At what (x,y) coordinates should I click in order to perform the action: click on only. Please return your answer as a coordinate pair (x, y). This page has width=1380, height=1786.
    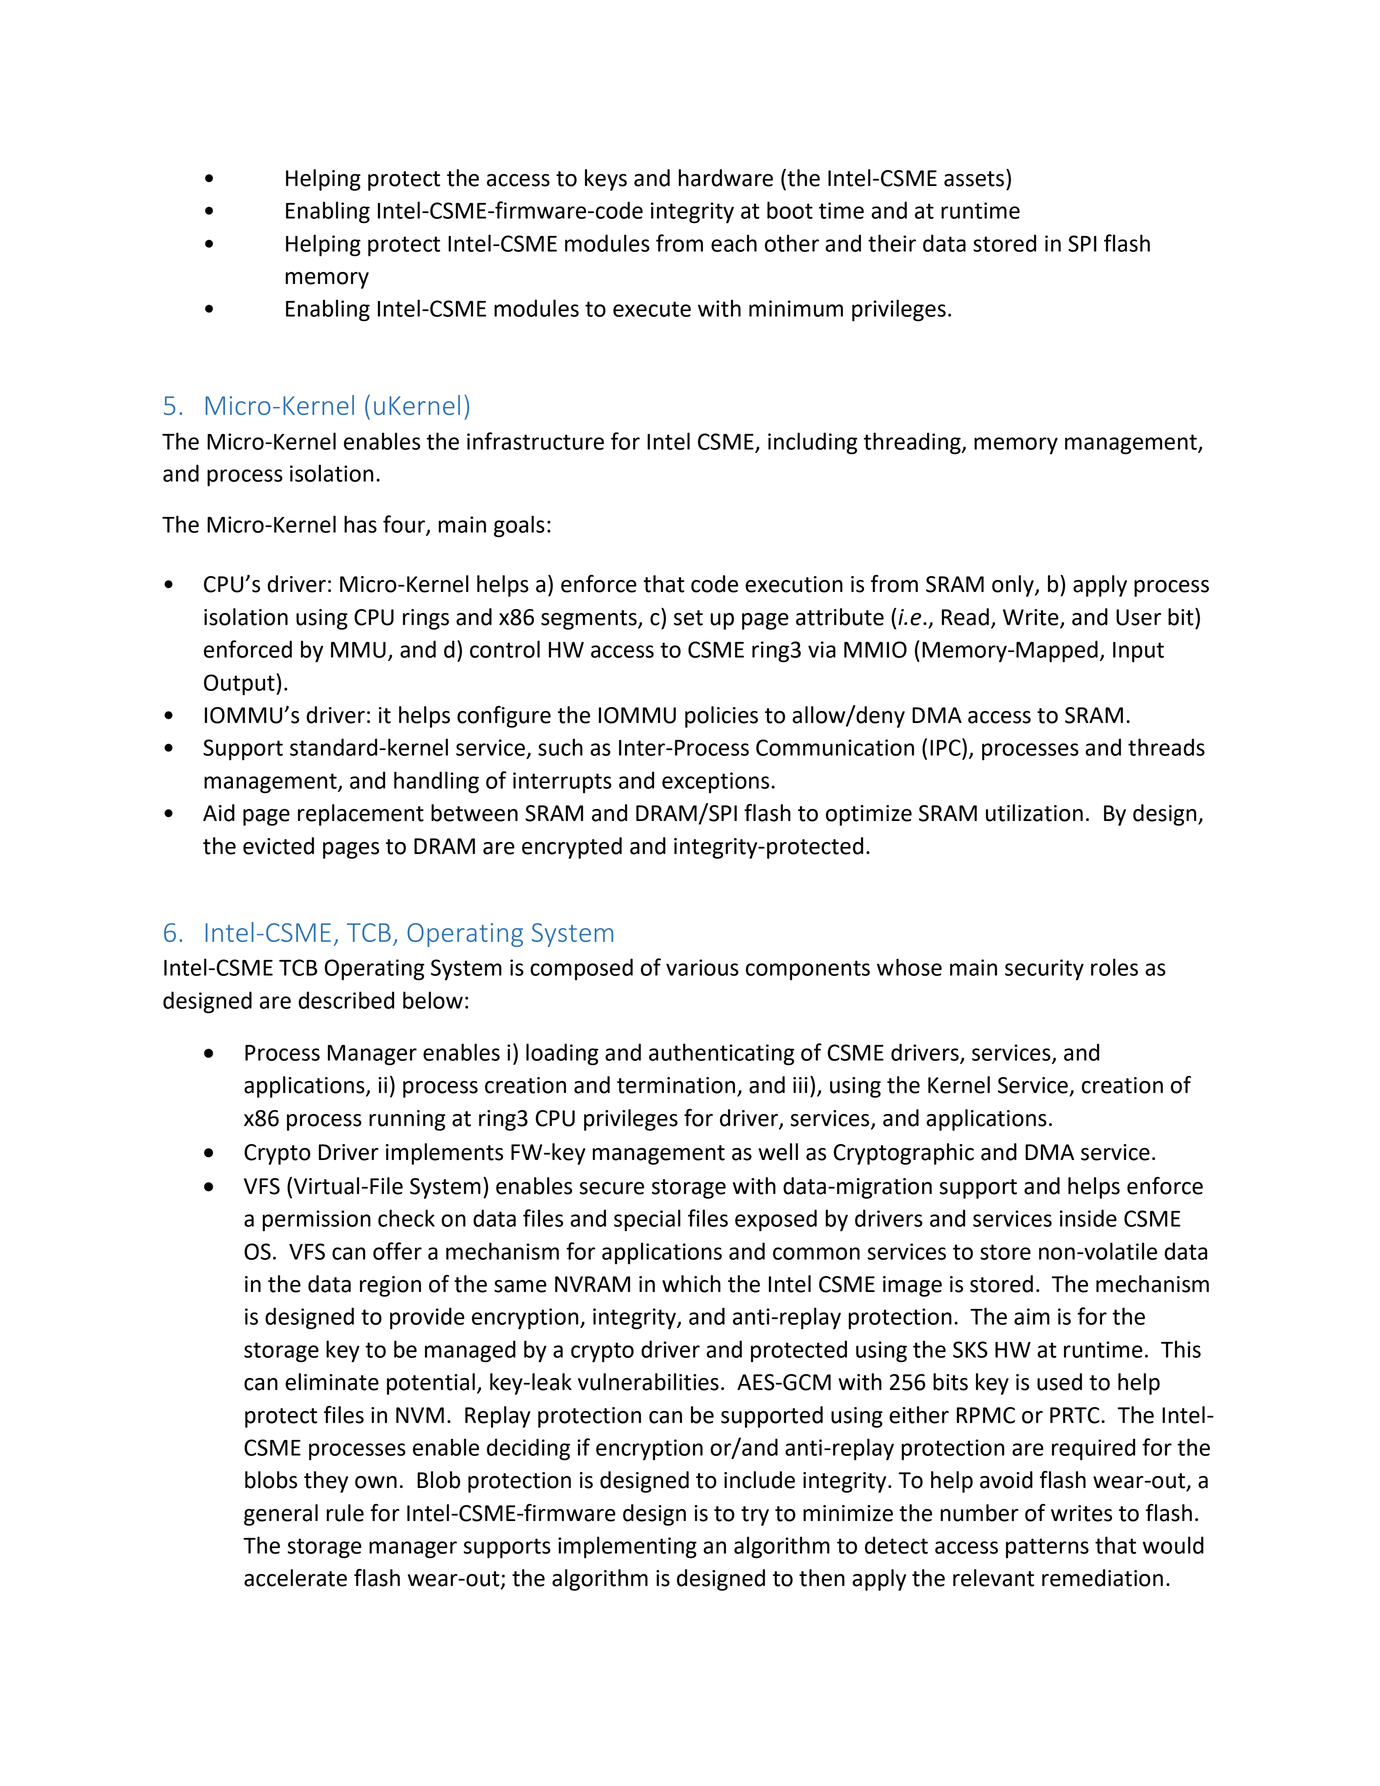
    Looking at the image, I should click on (1014, 586).
